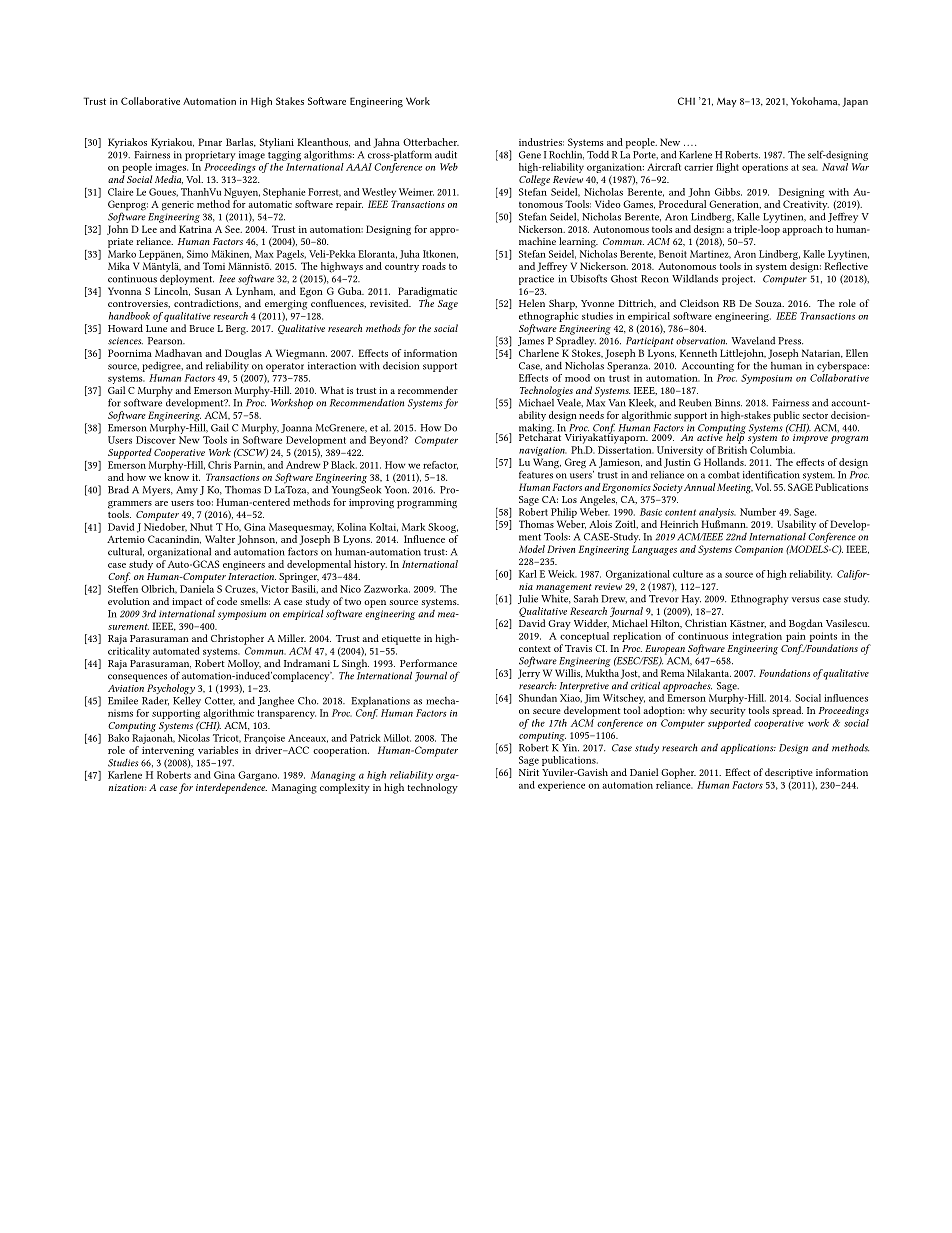 The height and width of the page is (1233, 952). Describe the element at coordinates (218, 750) in the page. I see `variables` at that location.
